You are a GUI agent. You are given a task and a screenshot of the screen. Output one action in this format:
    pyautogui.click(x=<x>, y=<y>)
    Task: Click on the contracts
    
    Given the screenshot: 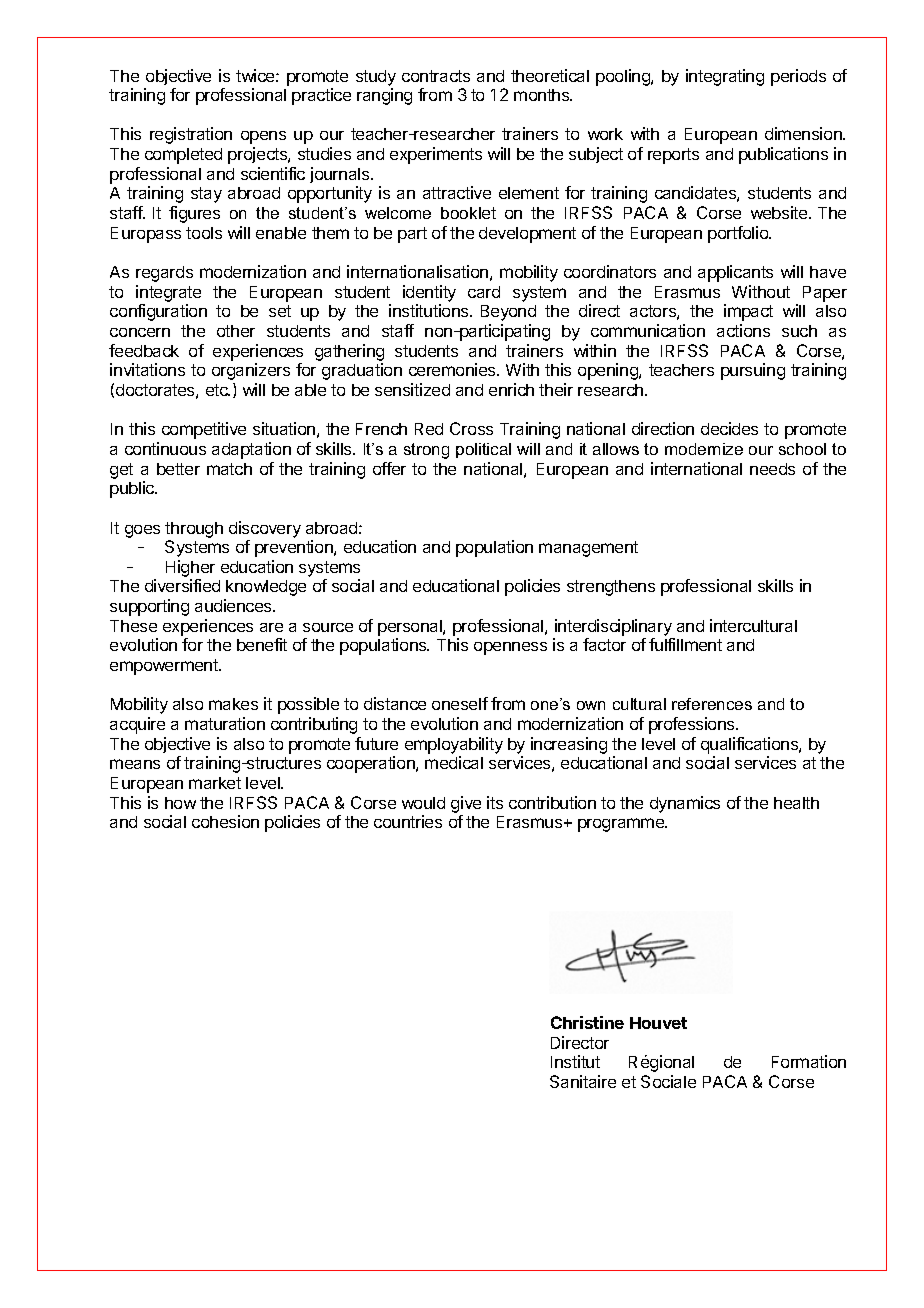 What is the action you would take?
    pyautogui.click(x=436, y=76)
